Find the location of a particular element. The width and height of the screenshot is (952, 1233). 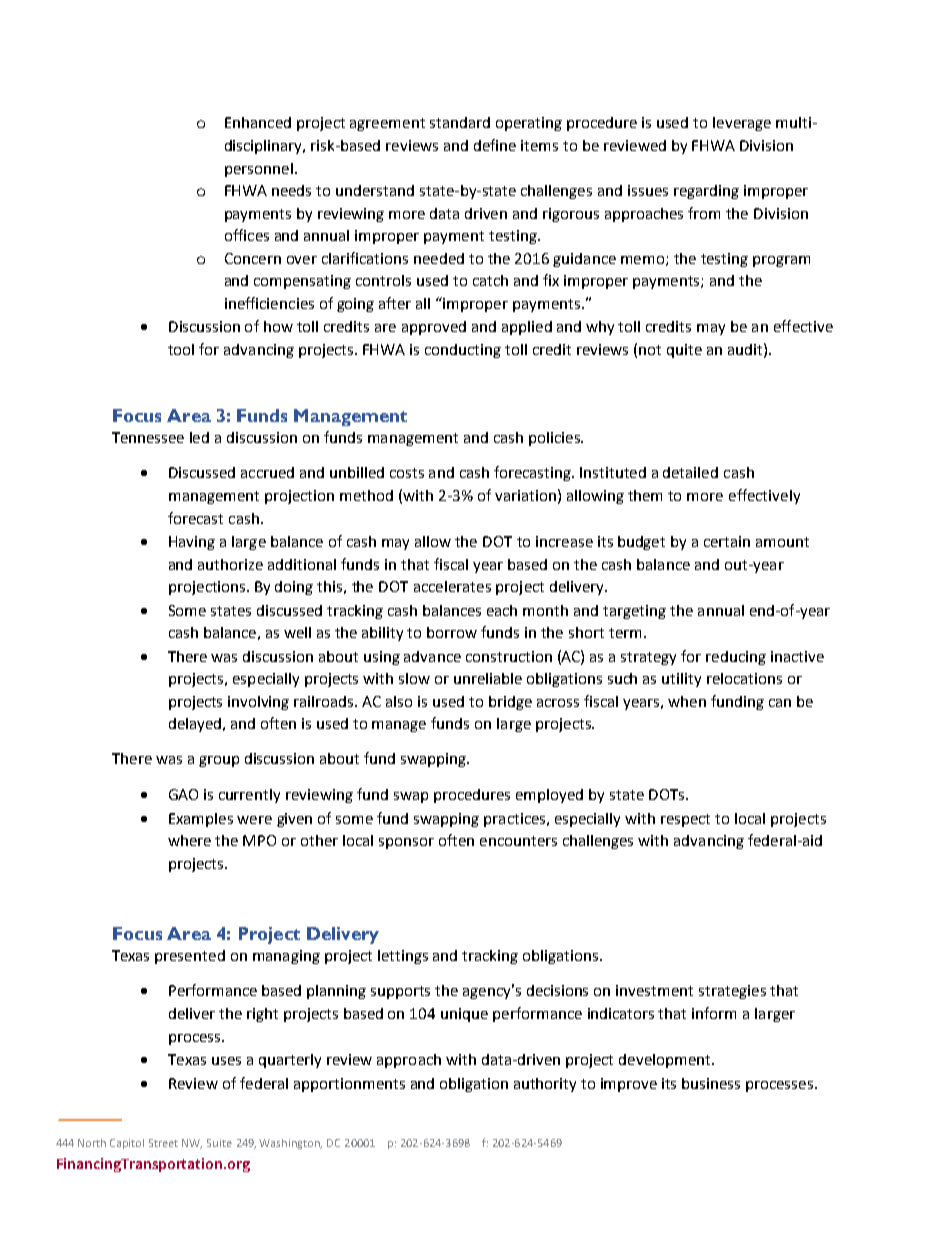

conducting is located at coordinates (463, 351).
